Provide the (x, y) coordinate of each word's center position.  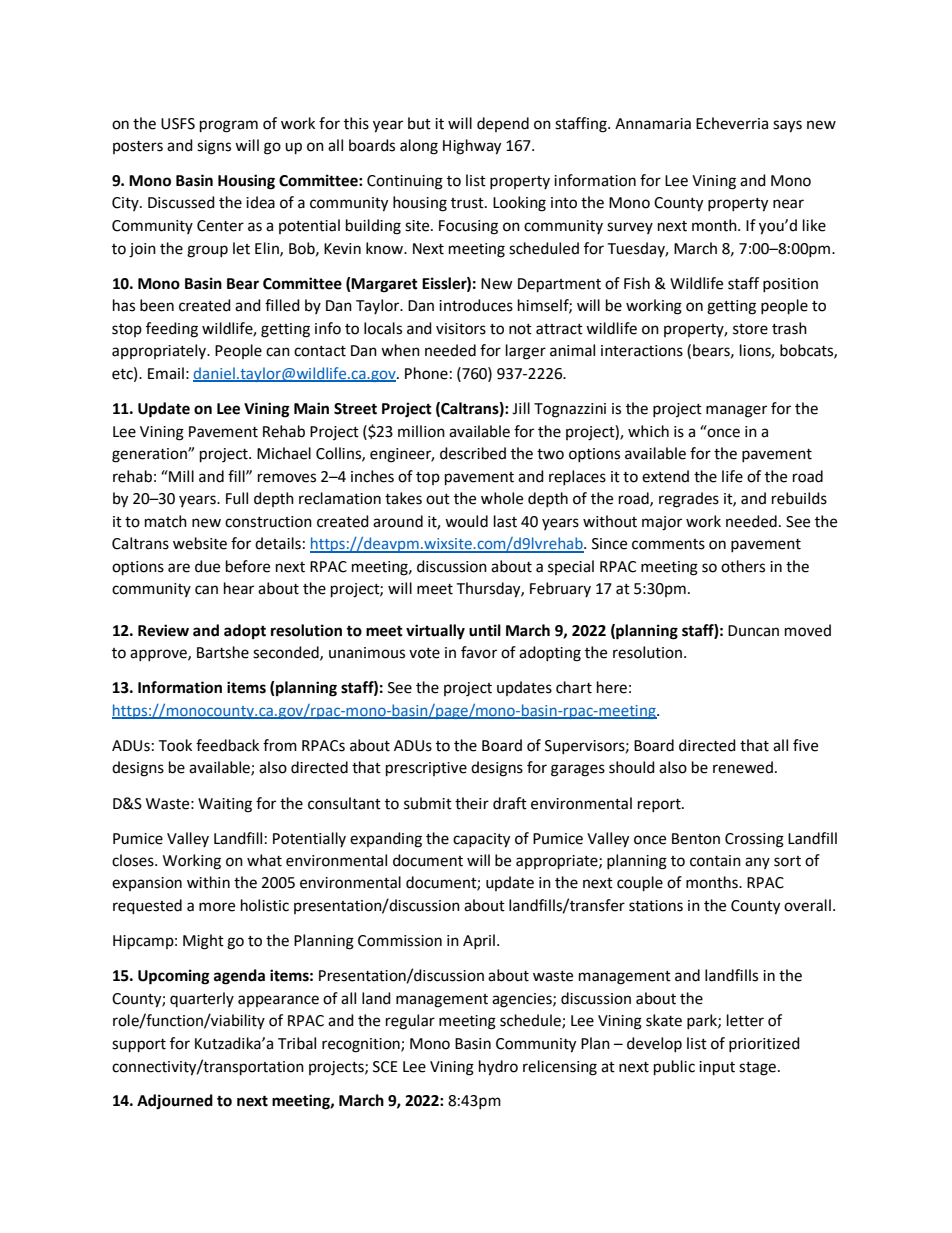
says (787, 126)
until (485, 630)
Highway (472, 147)
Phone (426, 373)
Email (166, 373)
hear (239, 588)
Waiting (225, 805)
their (472, 803)
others (743, 566)
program (229, 126)
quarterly (202, 999)
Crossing (754, 840)
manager (736, 411)
